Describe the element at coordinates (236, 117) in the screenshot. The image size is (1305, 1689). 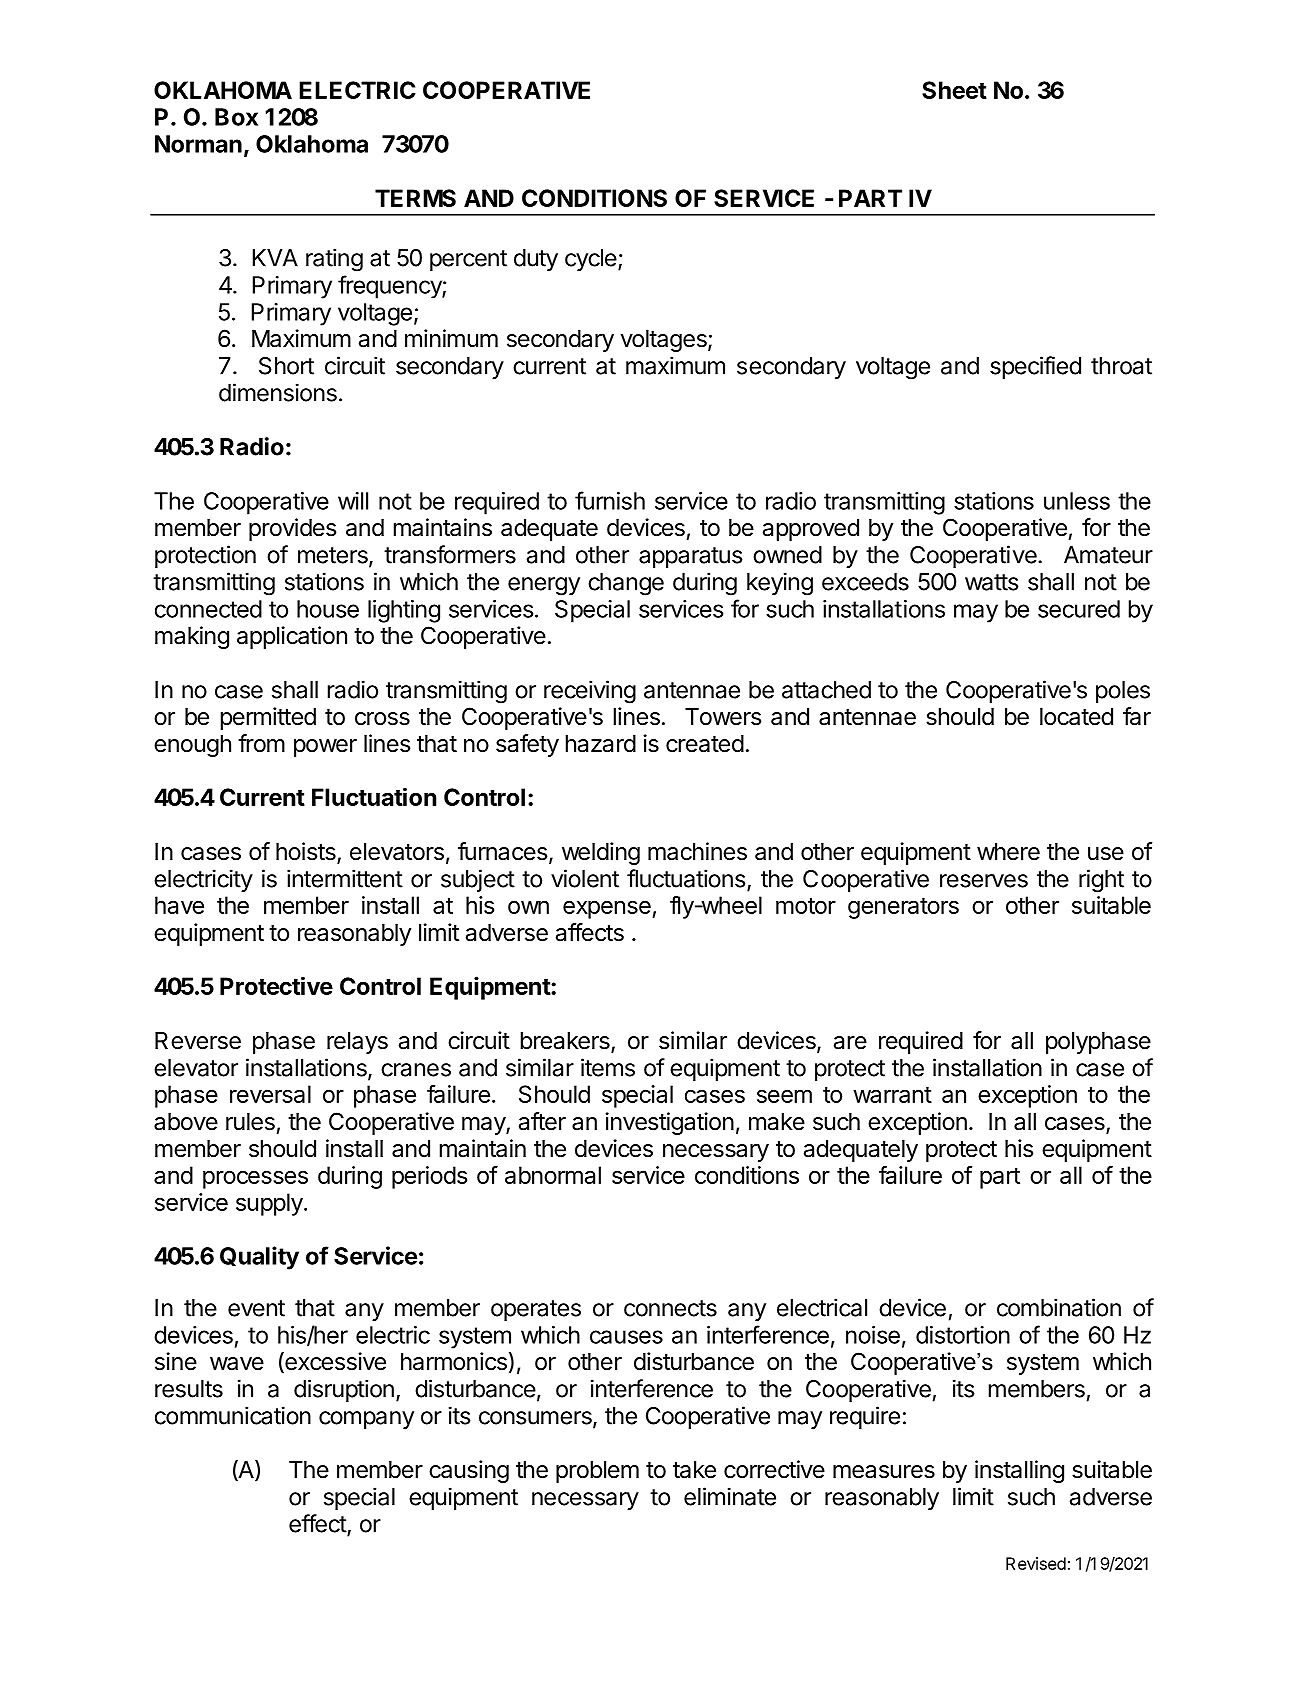
I see `Box` at that location.
